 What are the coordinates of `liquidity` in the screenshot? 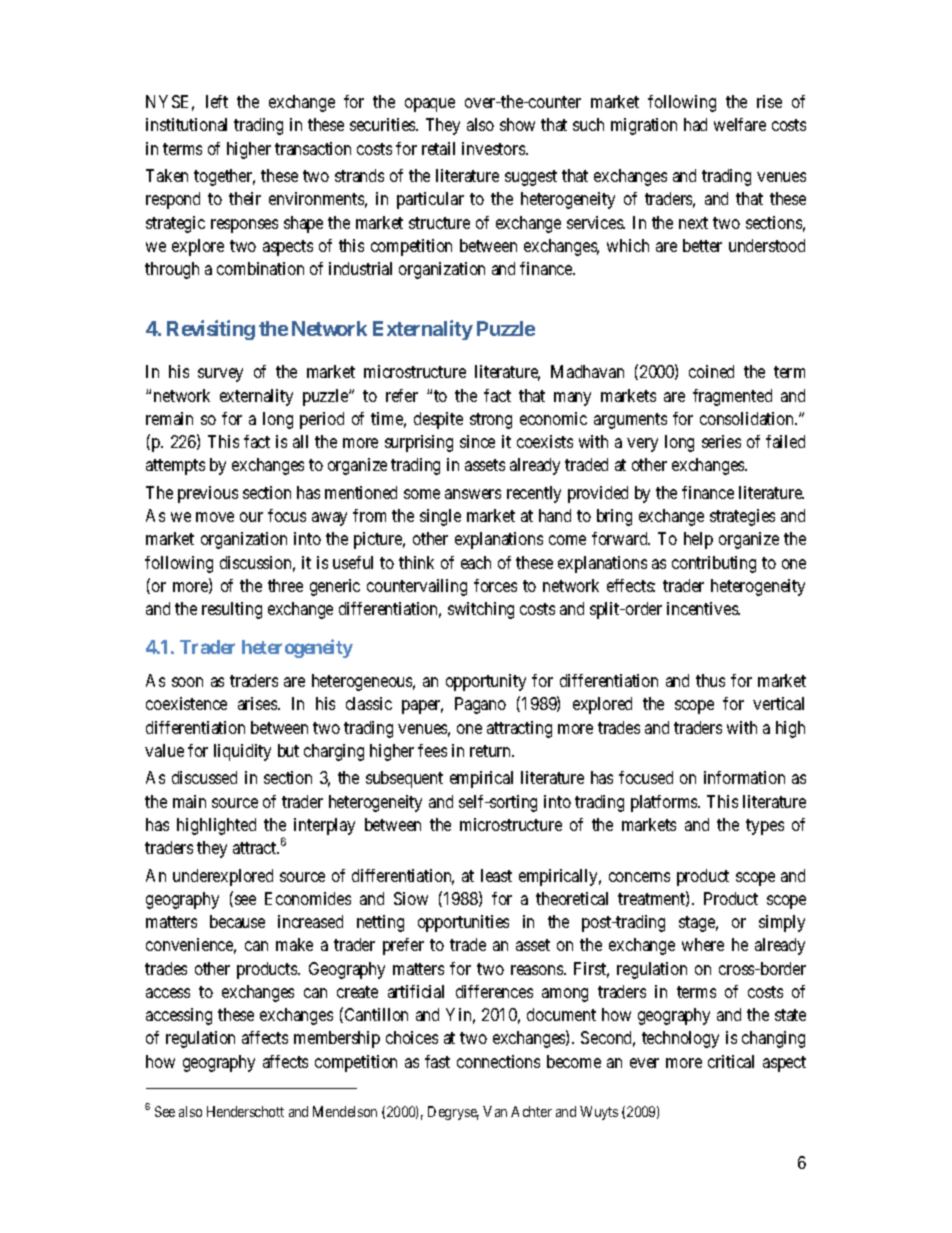 It's located at (242, 752).
